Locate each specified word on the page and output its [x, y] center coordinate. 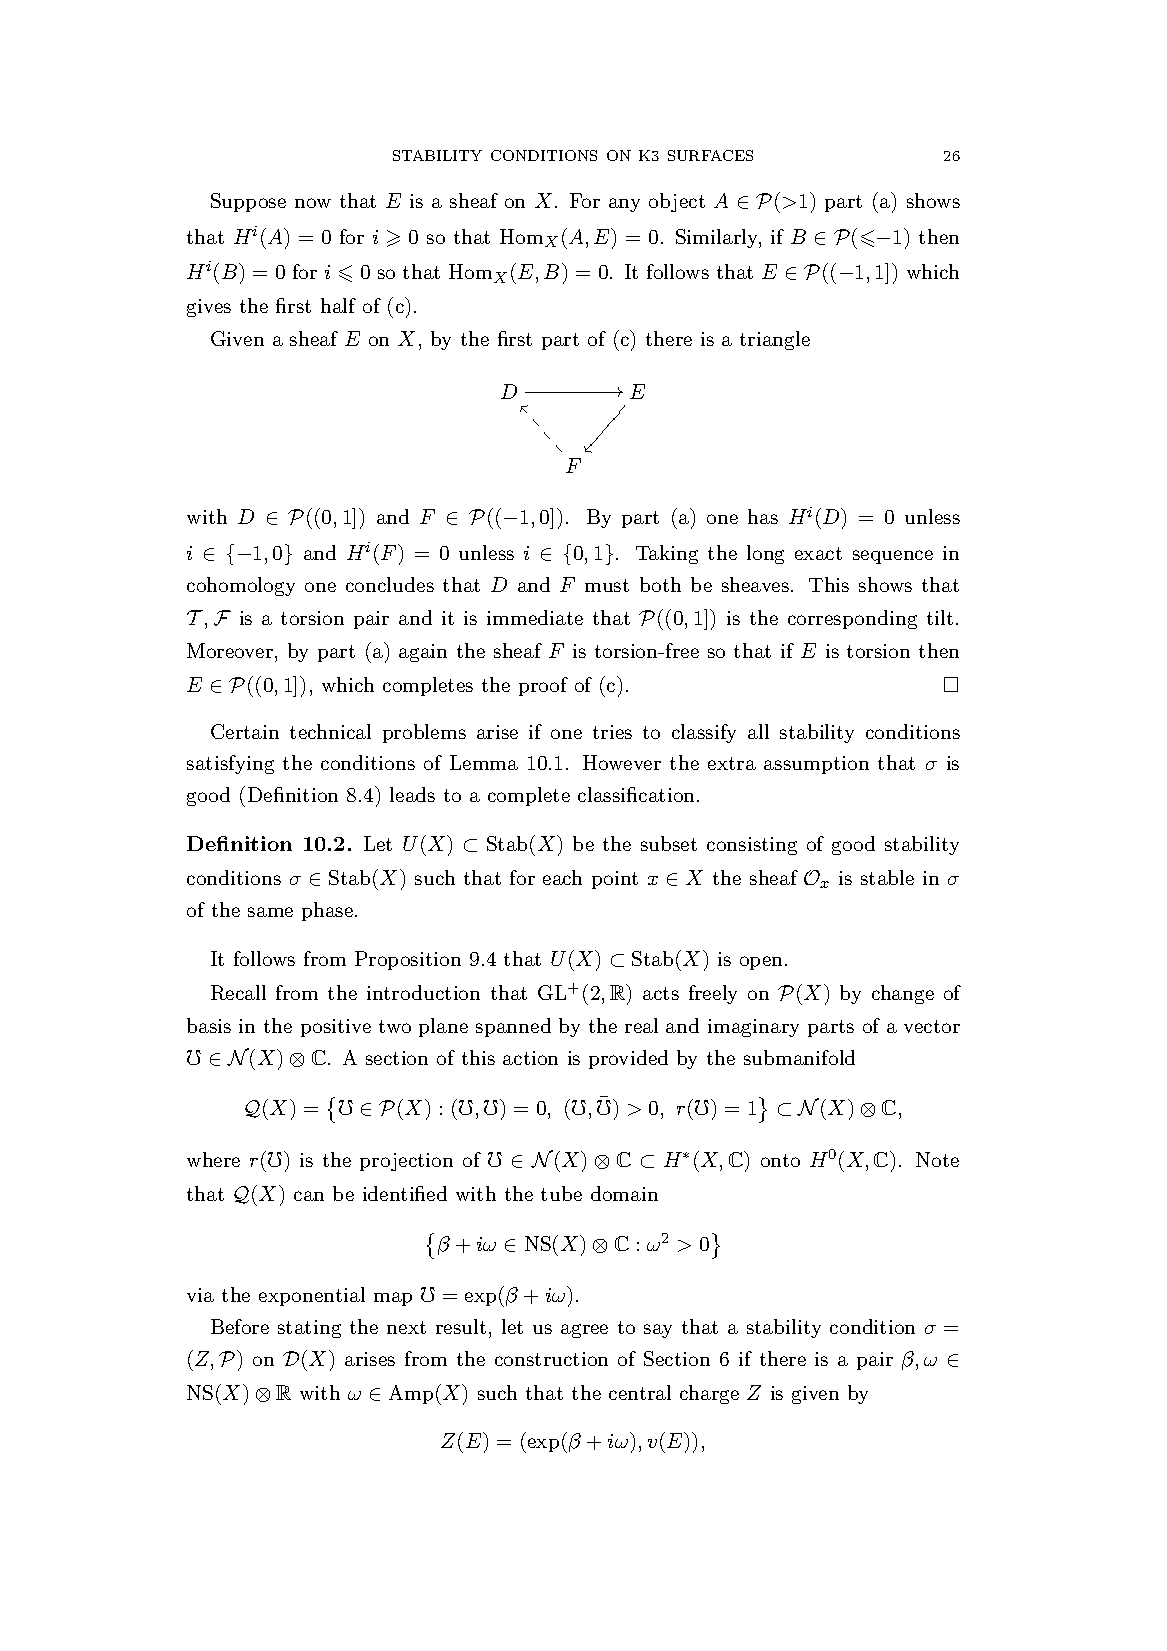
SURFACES [710, 155]
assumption [816, 765]
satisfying [230, 764]
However [622, 762]
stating [309, 1329]
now [313, 203]
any [624, 205]
